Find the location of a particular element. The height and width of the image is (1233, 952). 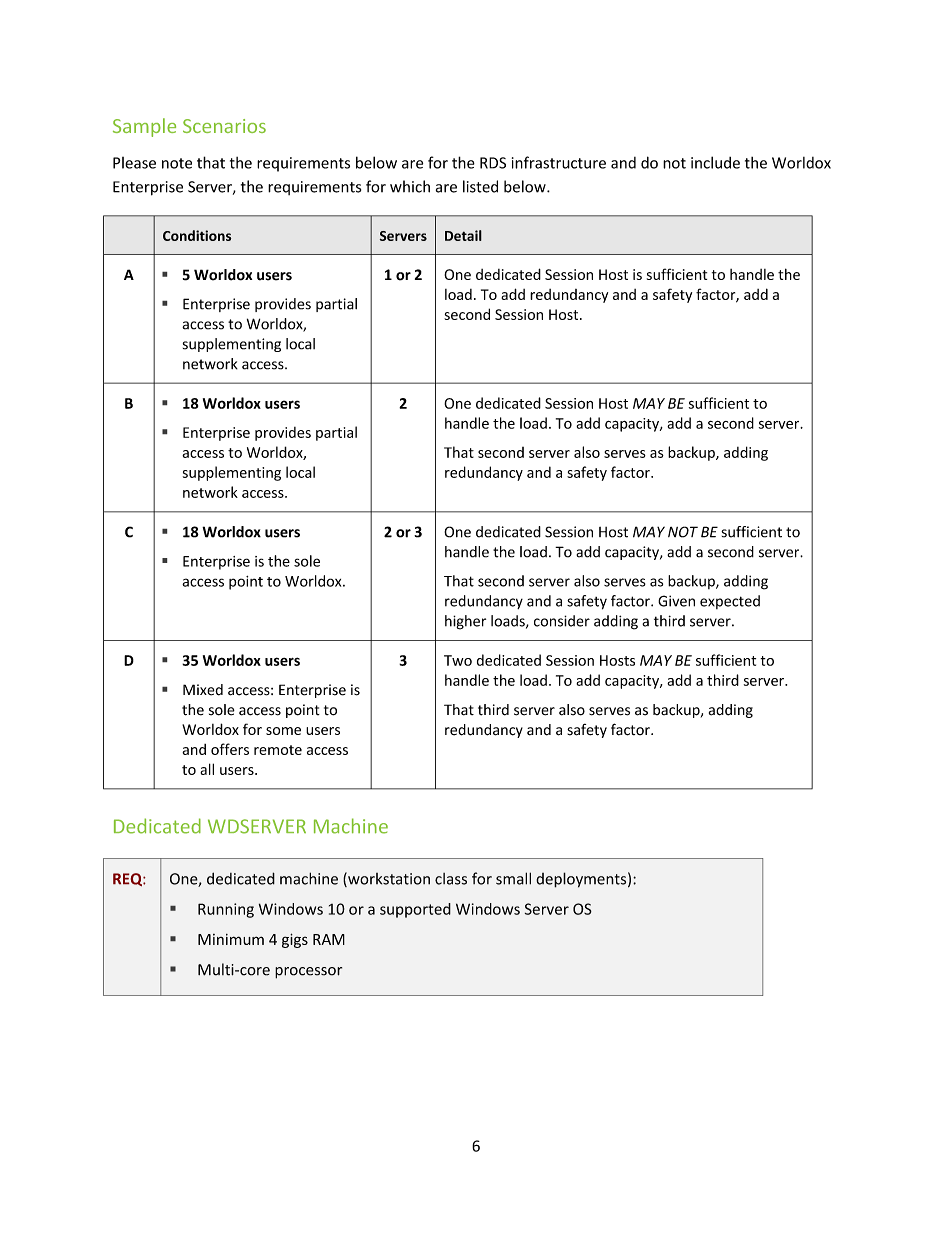

Detail is located at coordinates (463, 235).
